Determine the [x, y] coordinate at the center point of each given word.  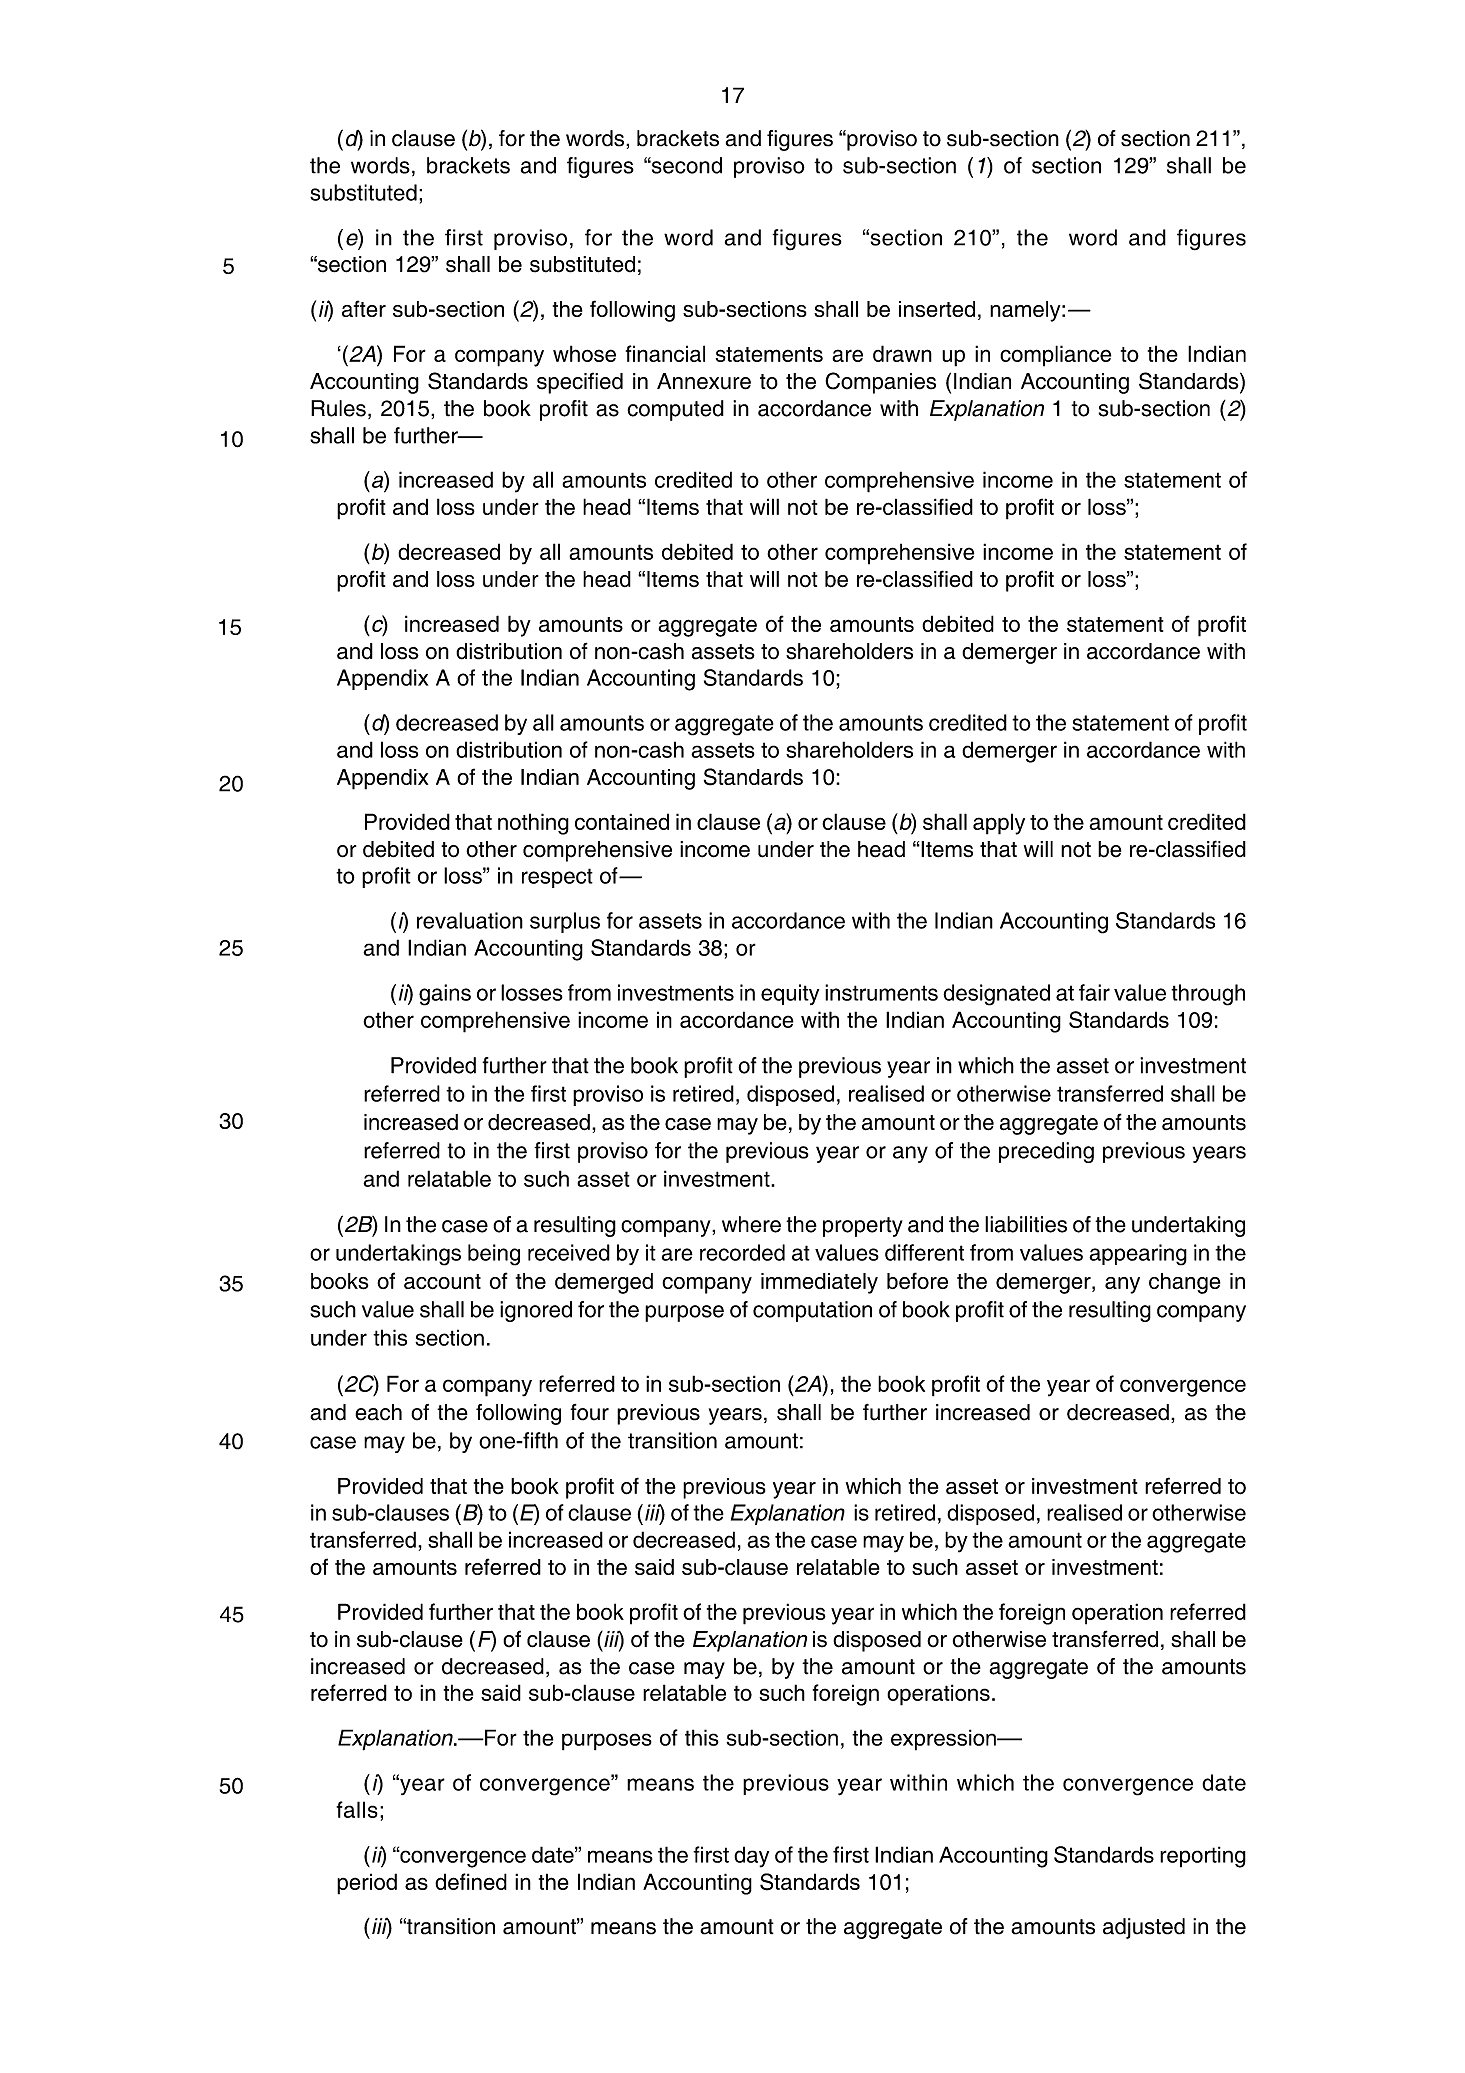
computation [812, 1311]
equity [790, 994]
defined [471, 1881]
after [364, 308]
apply [999, 824]
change [1185, 1283]
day [751, 1857]
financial [665, 353]
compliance [1055, 356]
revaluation [470, 920]
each [378, 1412]
